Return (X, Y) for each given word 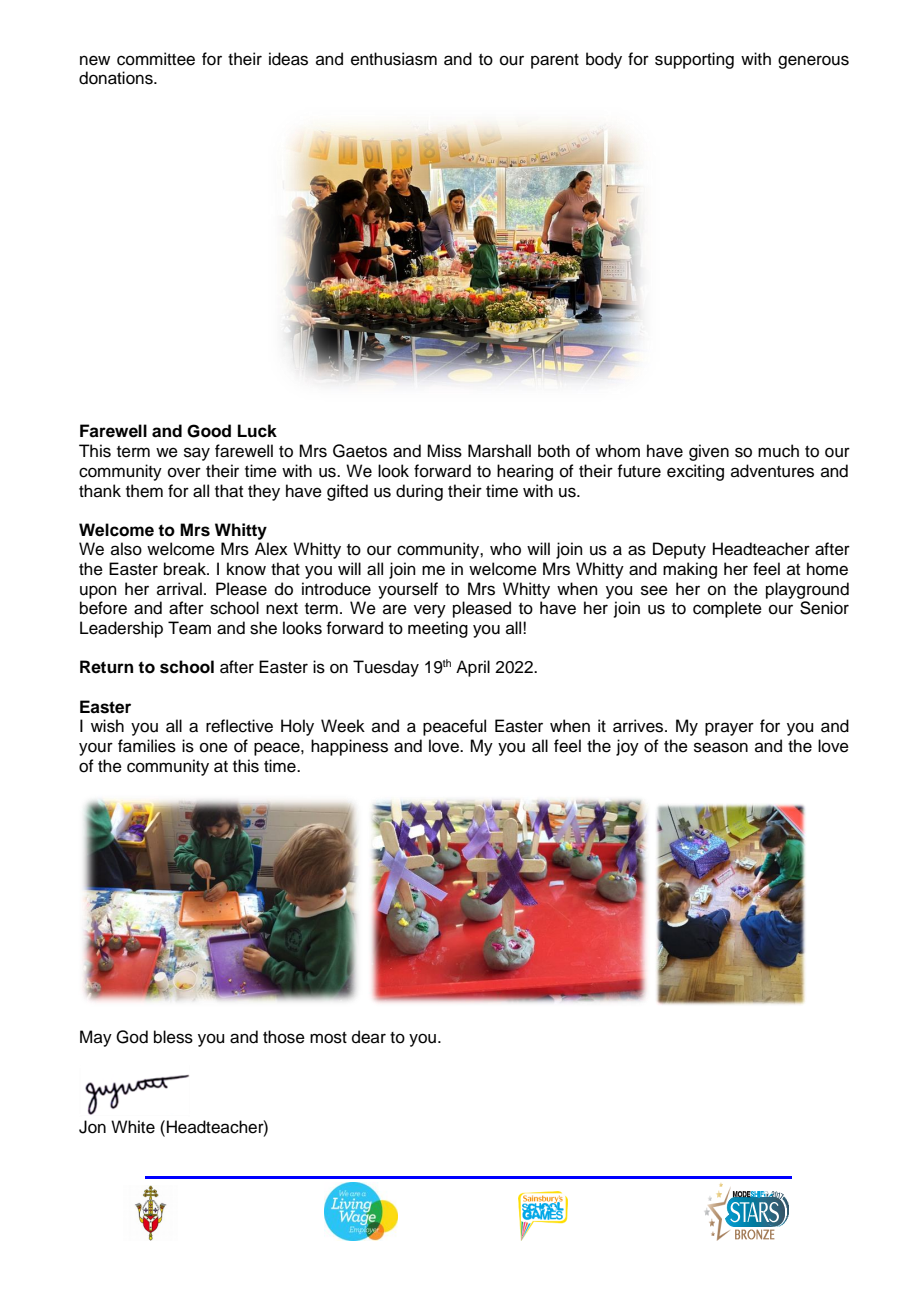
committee (156, 59)
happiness (349, 747)
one (214, 747)
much (778, 451)
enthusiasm (394, 59)
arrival (179, 589)
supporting (694, 60)
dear (369, 1037)
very (430, 611)
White (133, 1127)
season (721, 747)
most (328, 1038)
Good (209, 431)
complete (727, 609)
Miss (444, 451)
